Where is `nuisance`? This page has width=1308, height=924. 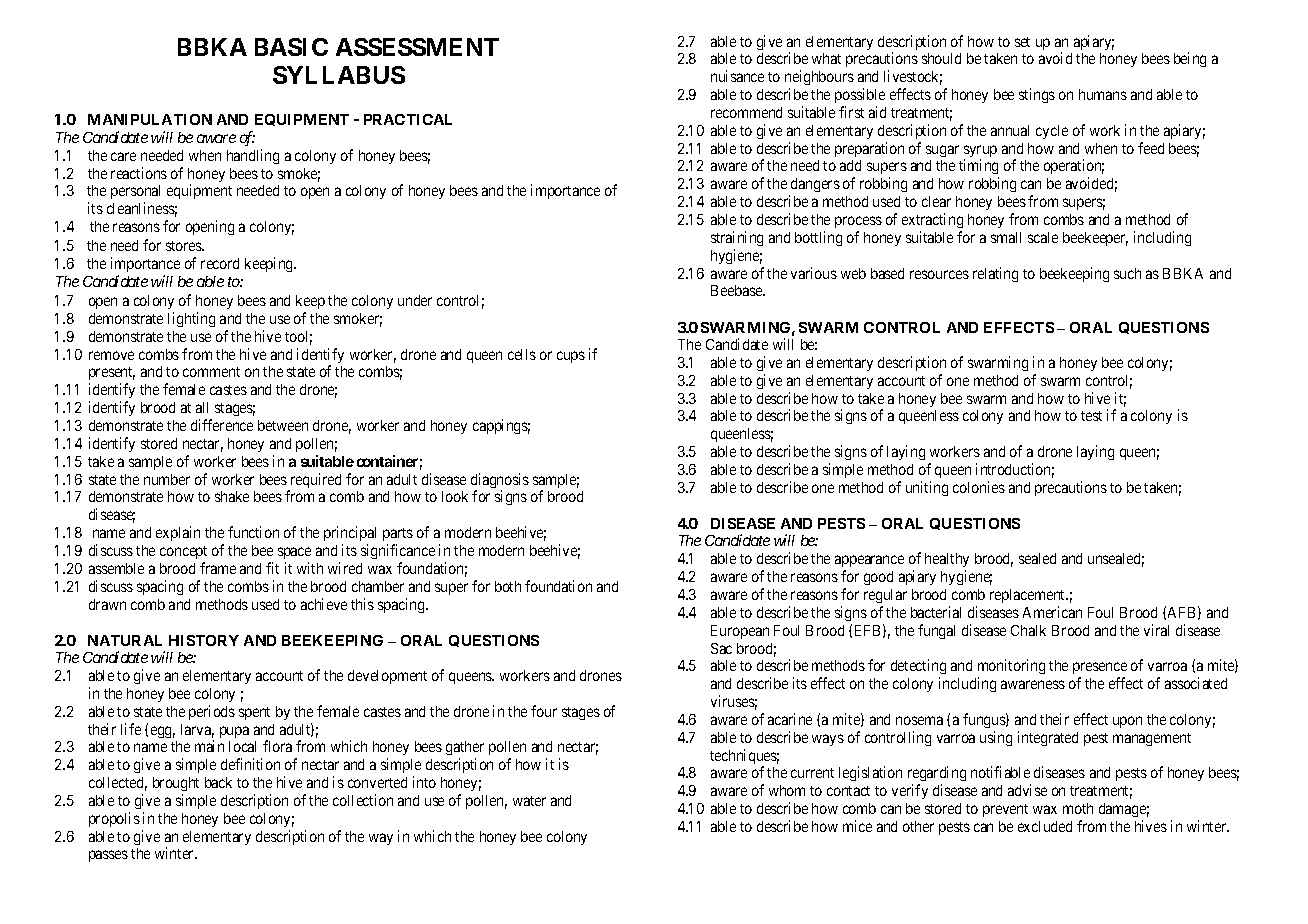
nuisance is located at coordinates (737, 76).
